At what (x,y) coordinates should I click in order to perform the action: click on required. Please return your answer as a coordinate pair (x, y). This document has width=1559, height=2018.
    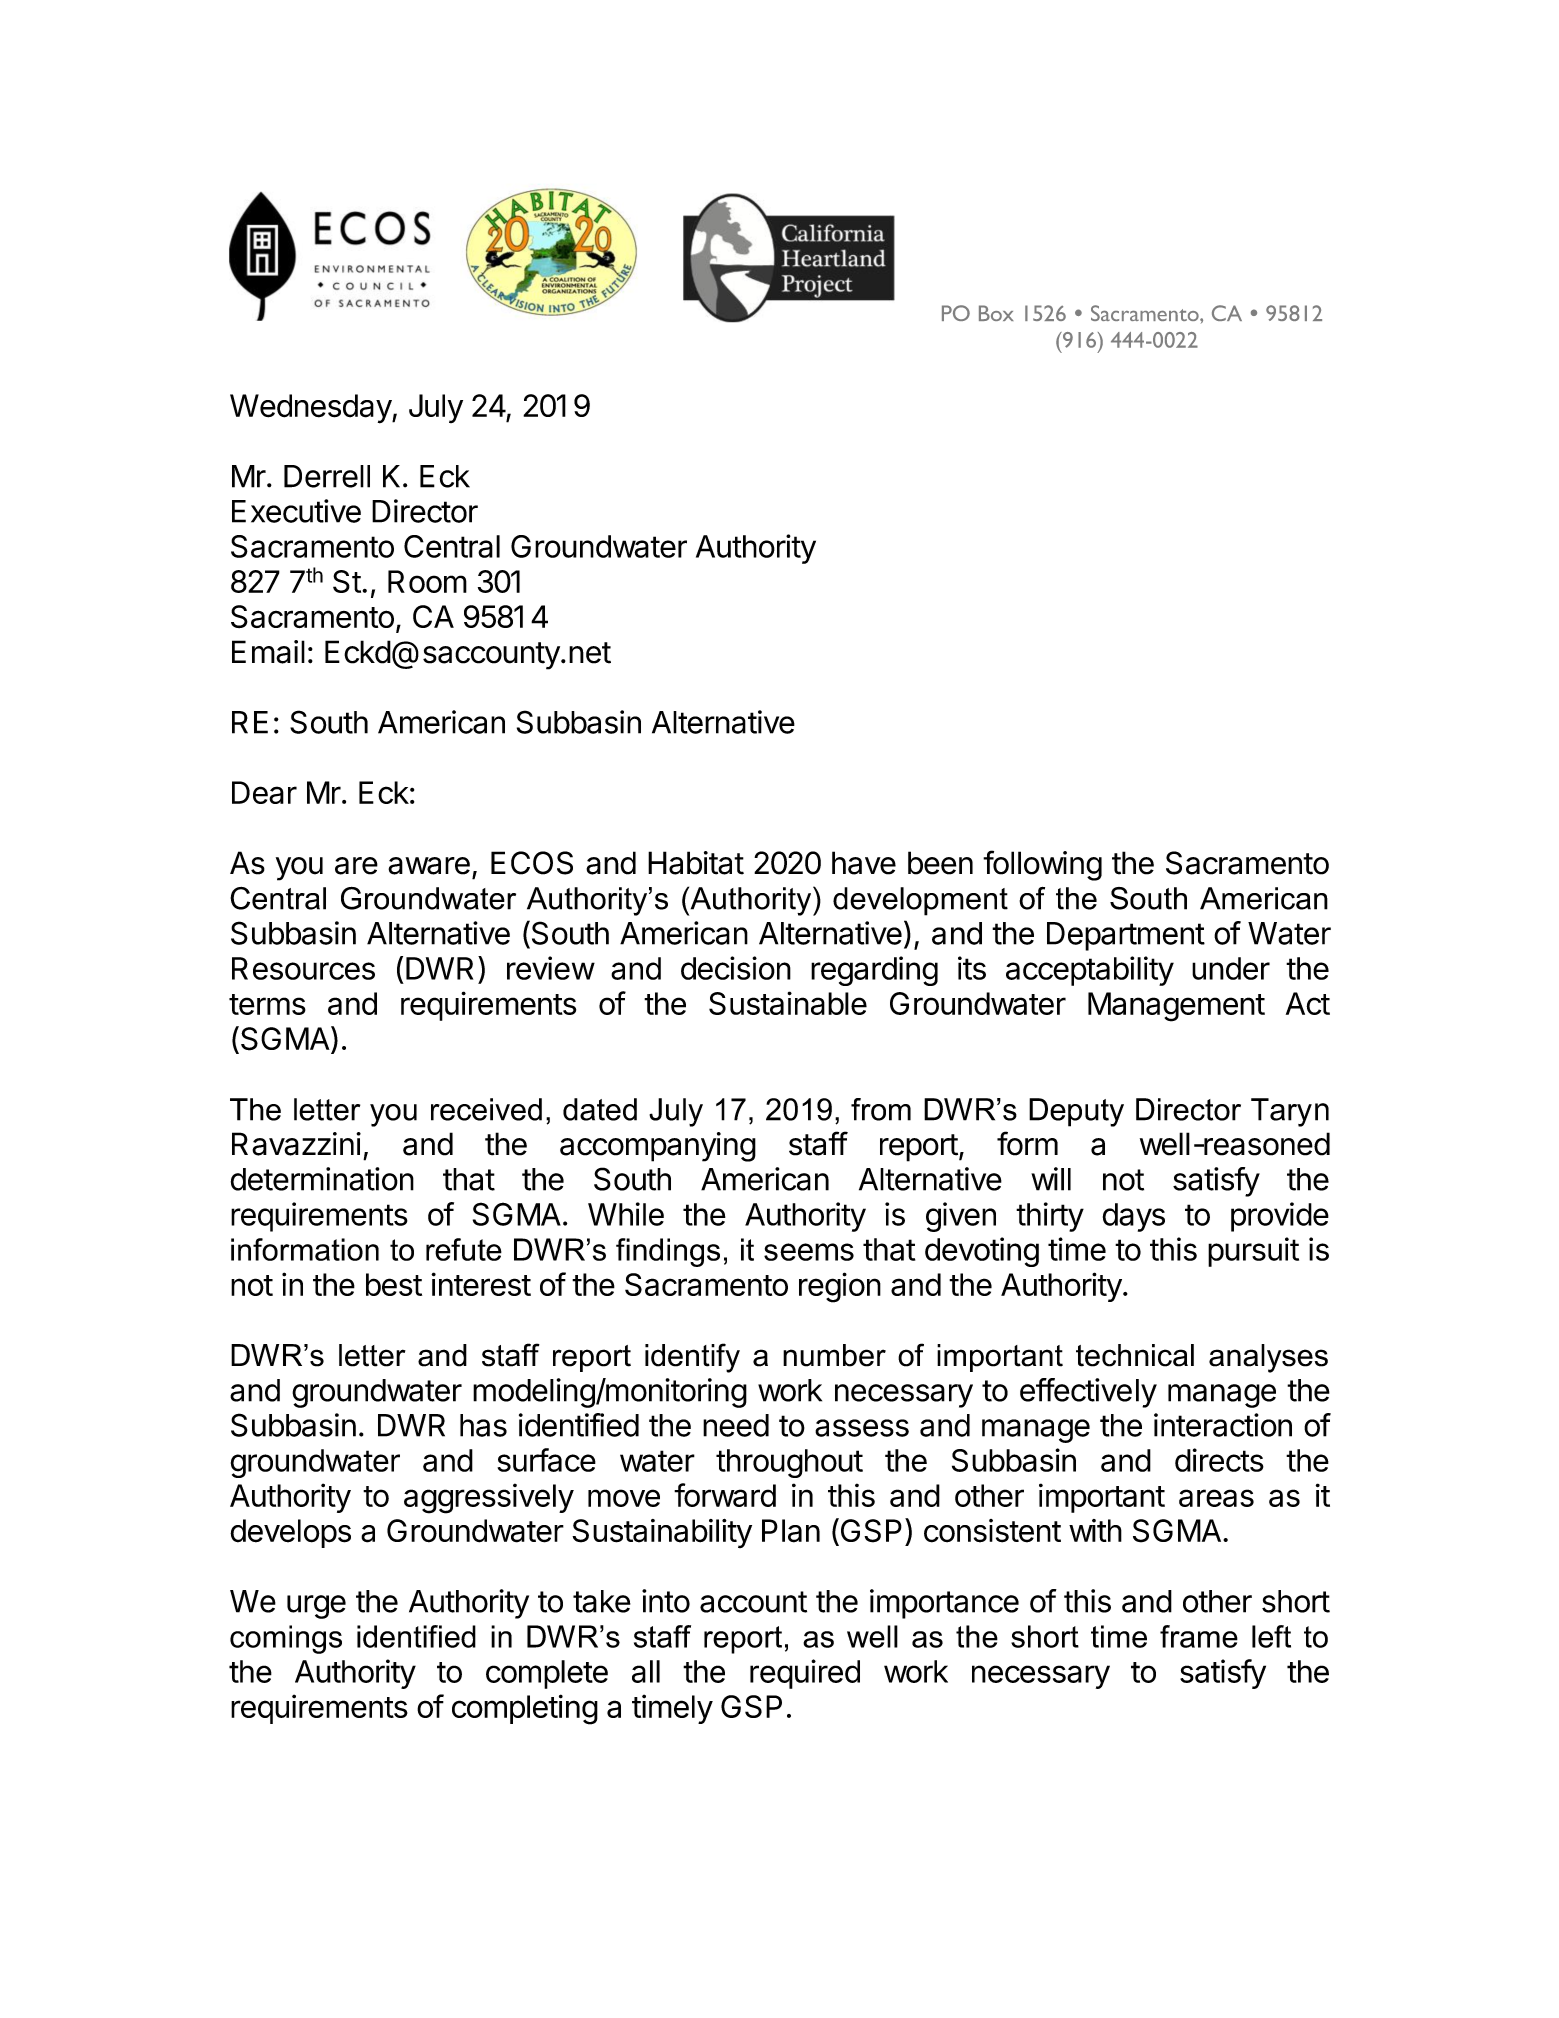
    Looking at the image, I should click on (805, 1674).
